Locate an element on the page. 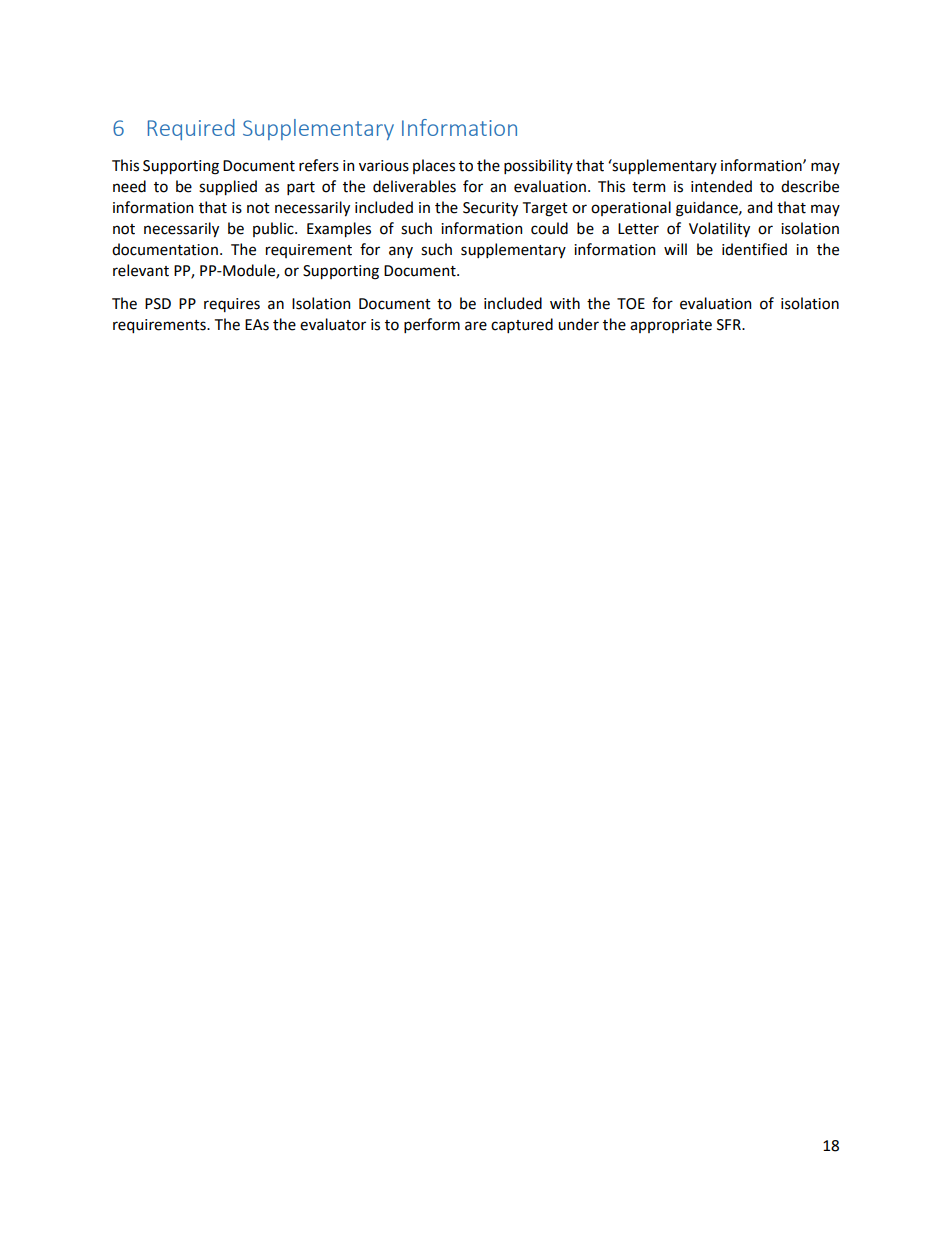 Image resolution: width=952 pixels, height=1233 pixels. Required is located at coordinates (191, 129).
